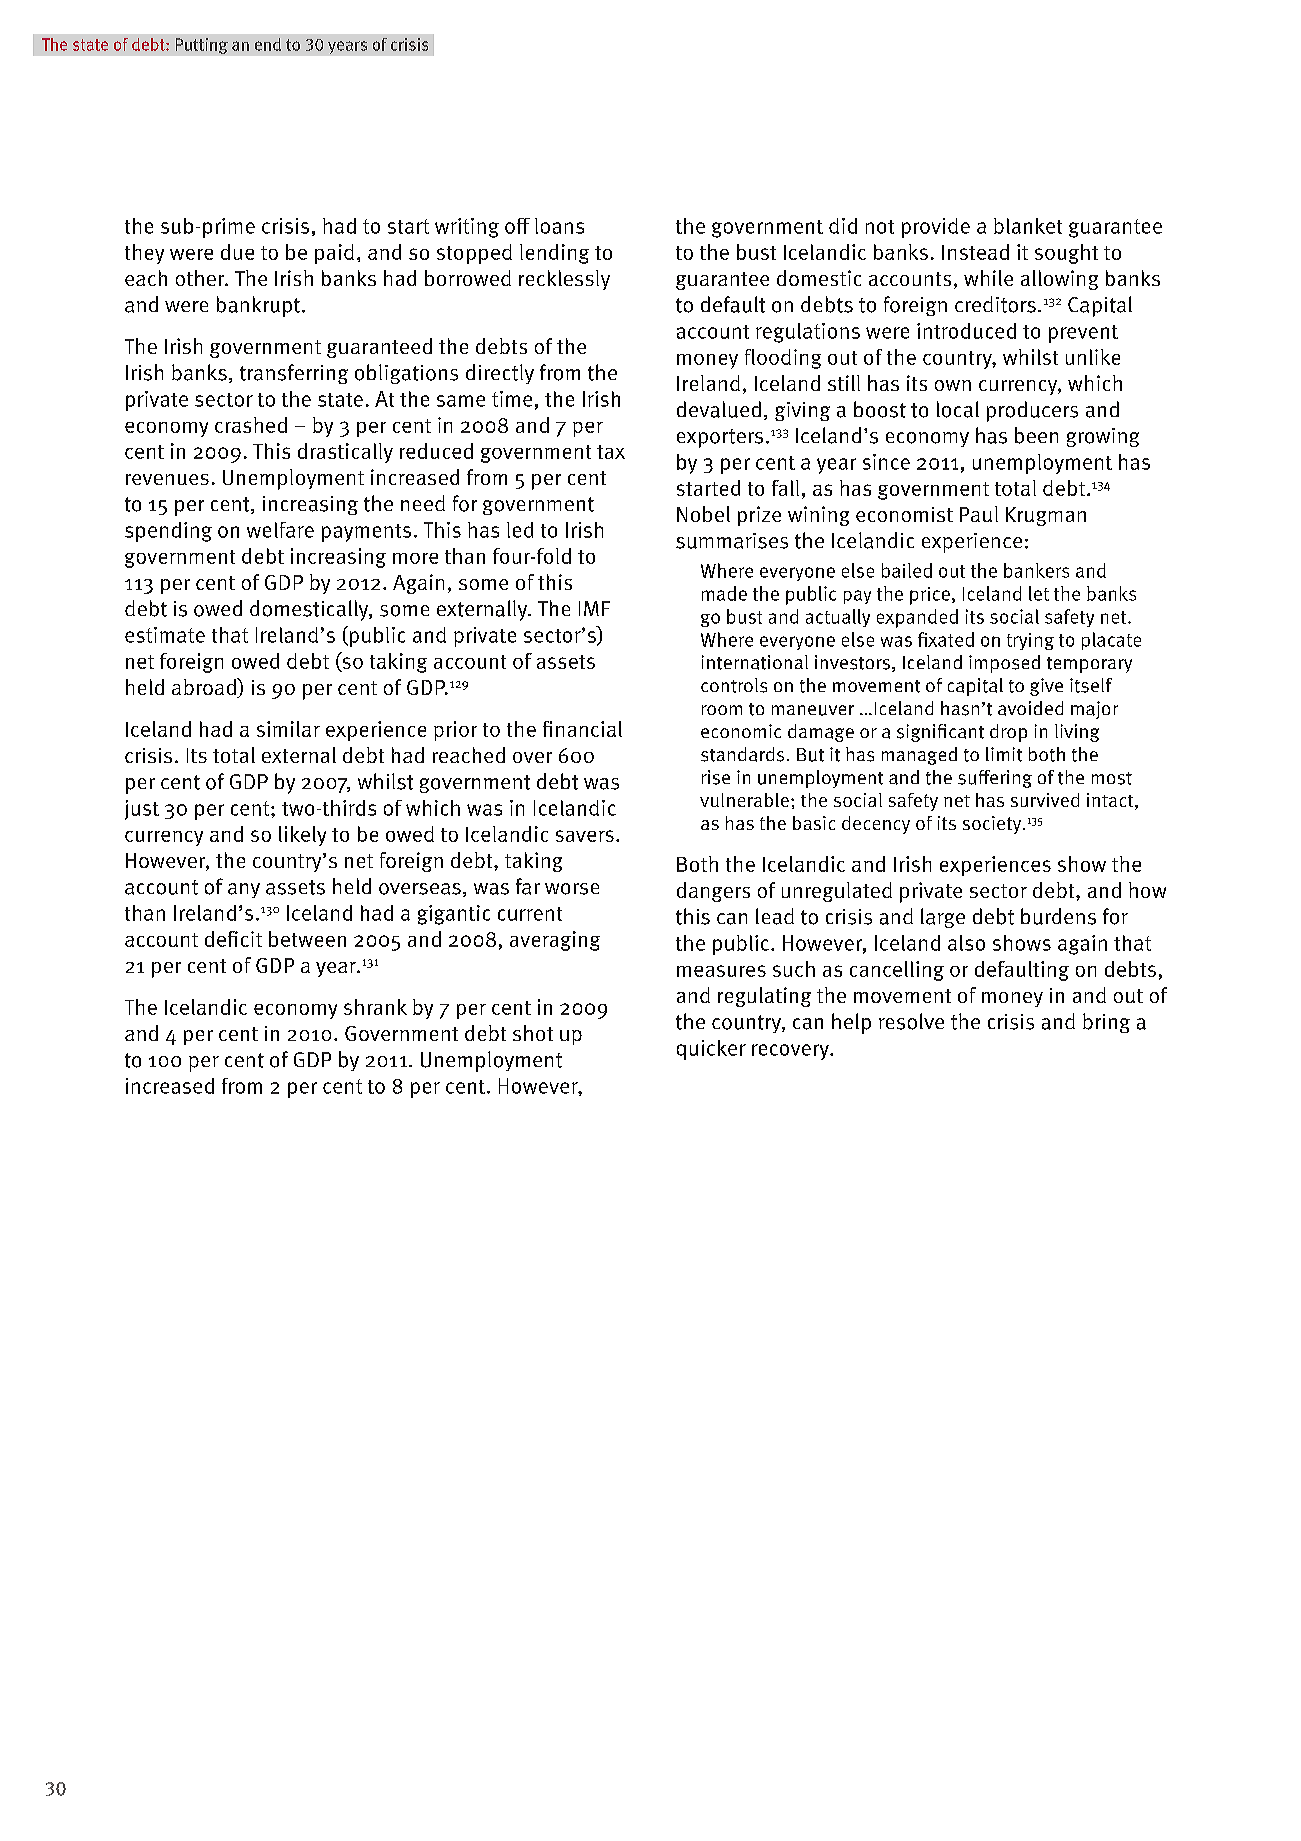  What do you see at coordinates (533, 1033) in the document?
I see `shot` at bounding box center [533, 1033].
